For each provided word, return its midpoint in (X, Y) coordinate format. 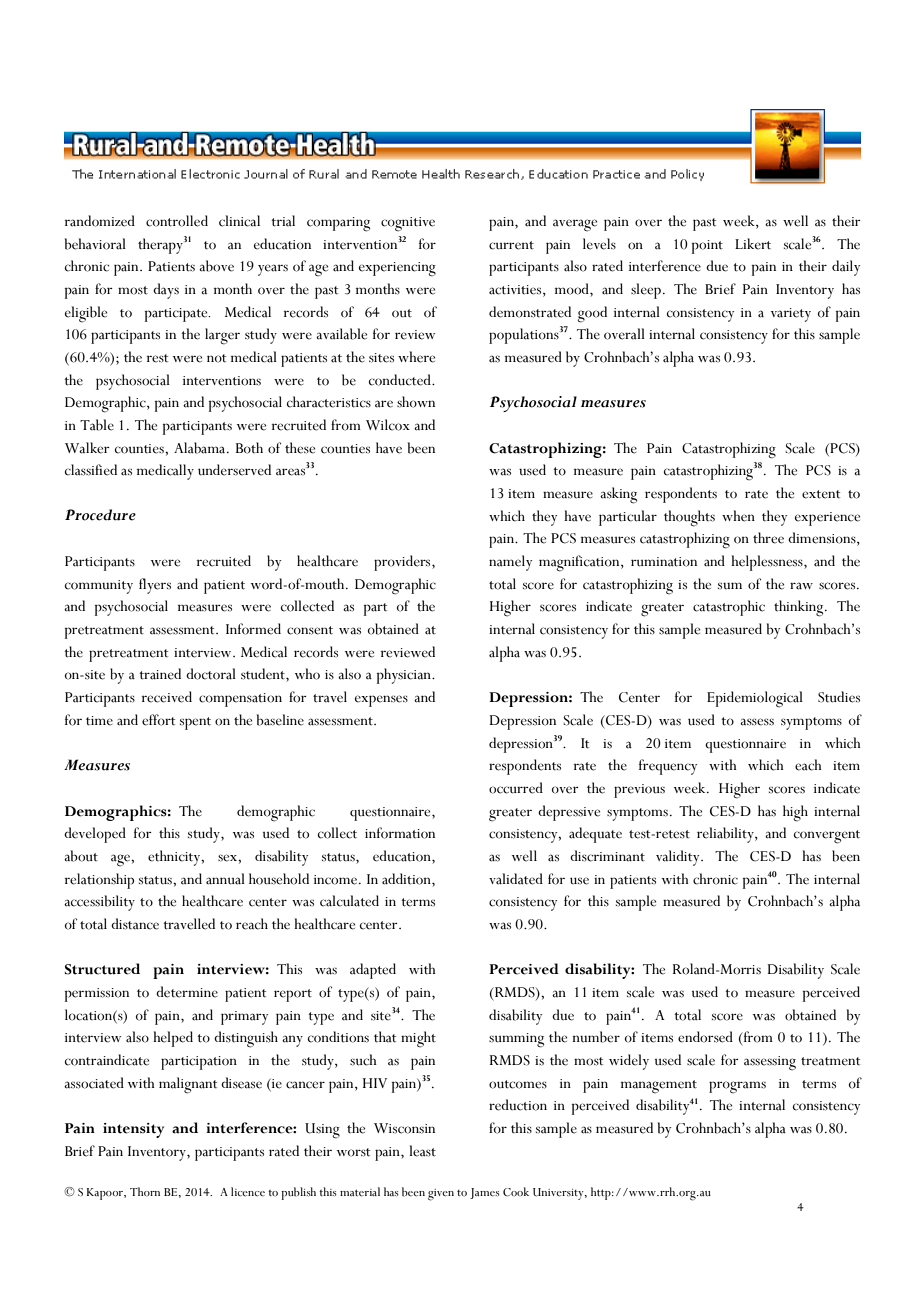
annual (225, 879)
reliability (726, 835)
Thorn (145, 1192)
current (511, 245)
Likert (753, 244)
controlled (177, 221)
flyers (155, 586)
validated (516, 879)
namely (510, 563)
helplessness (768, 563)
